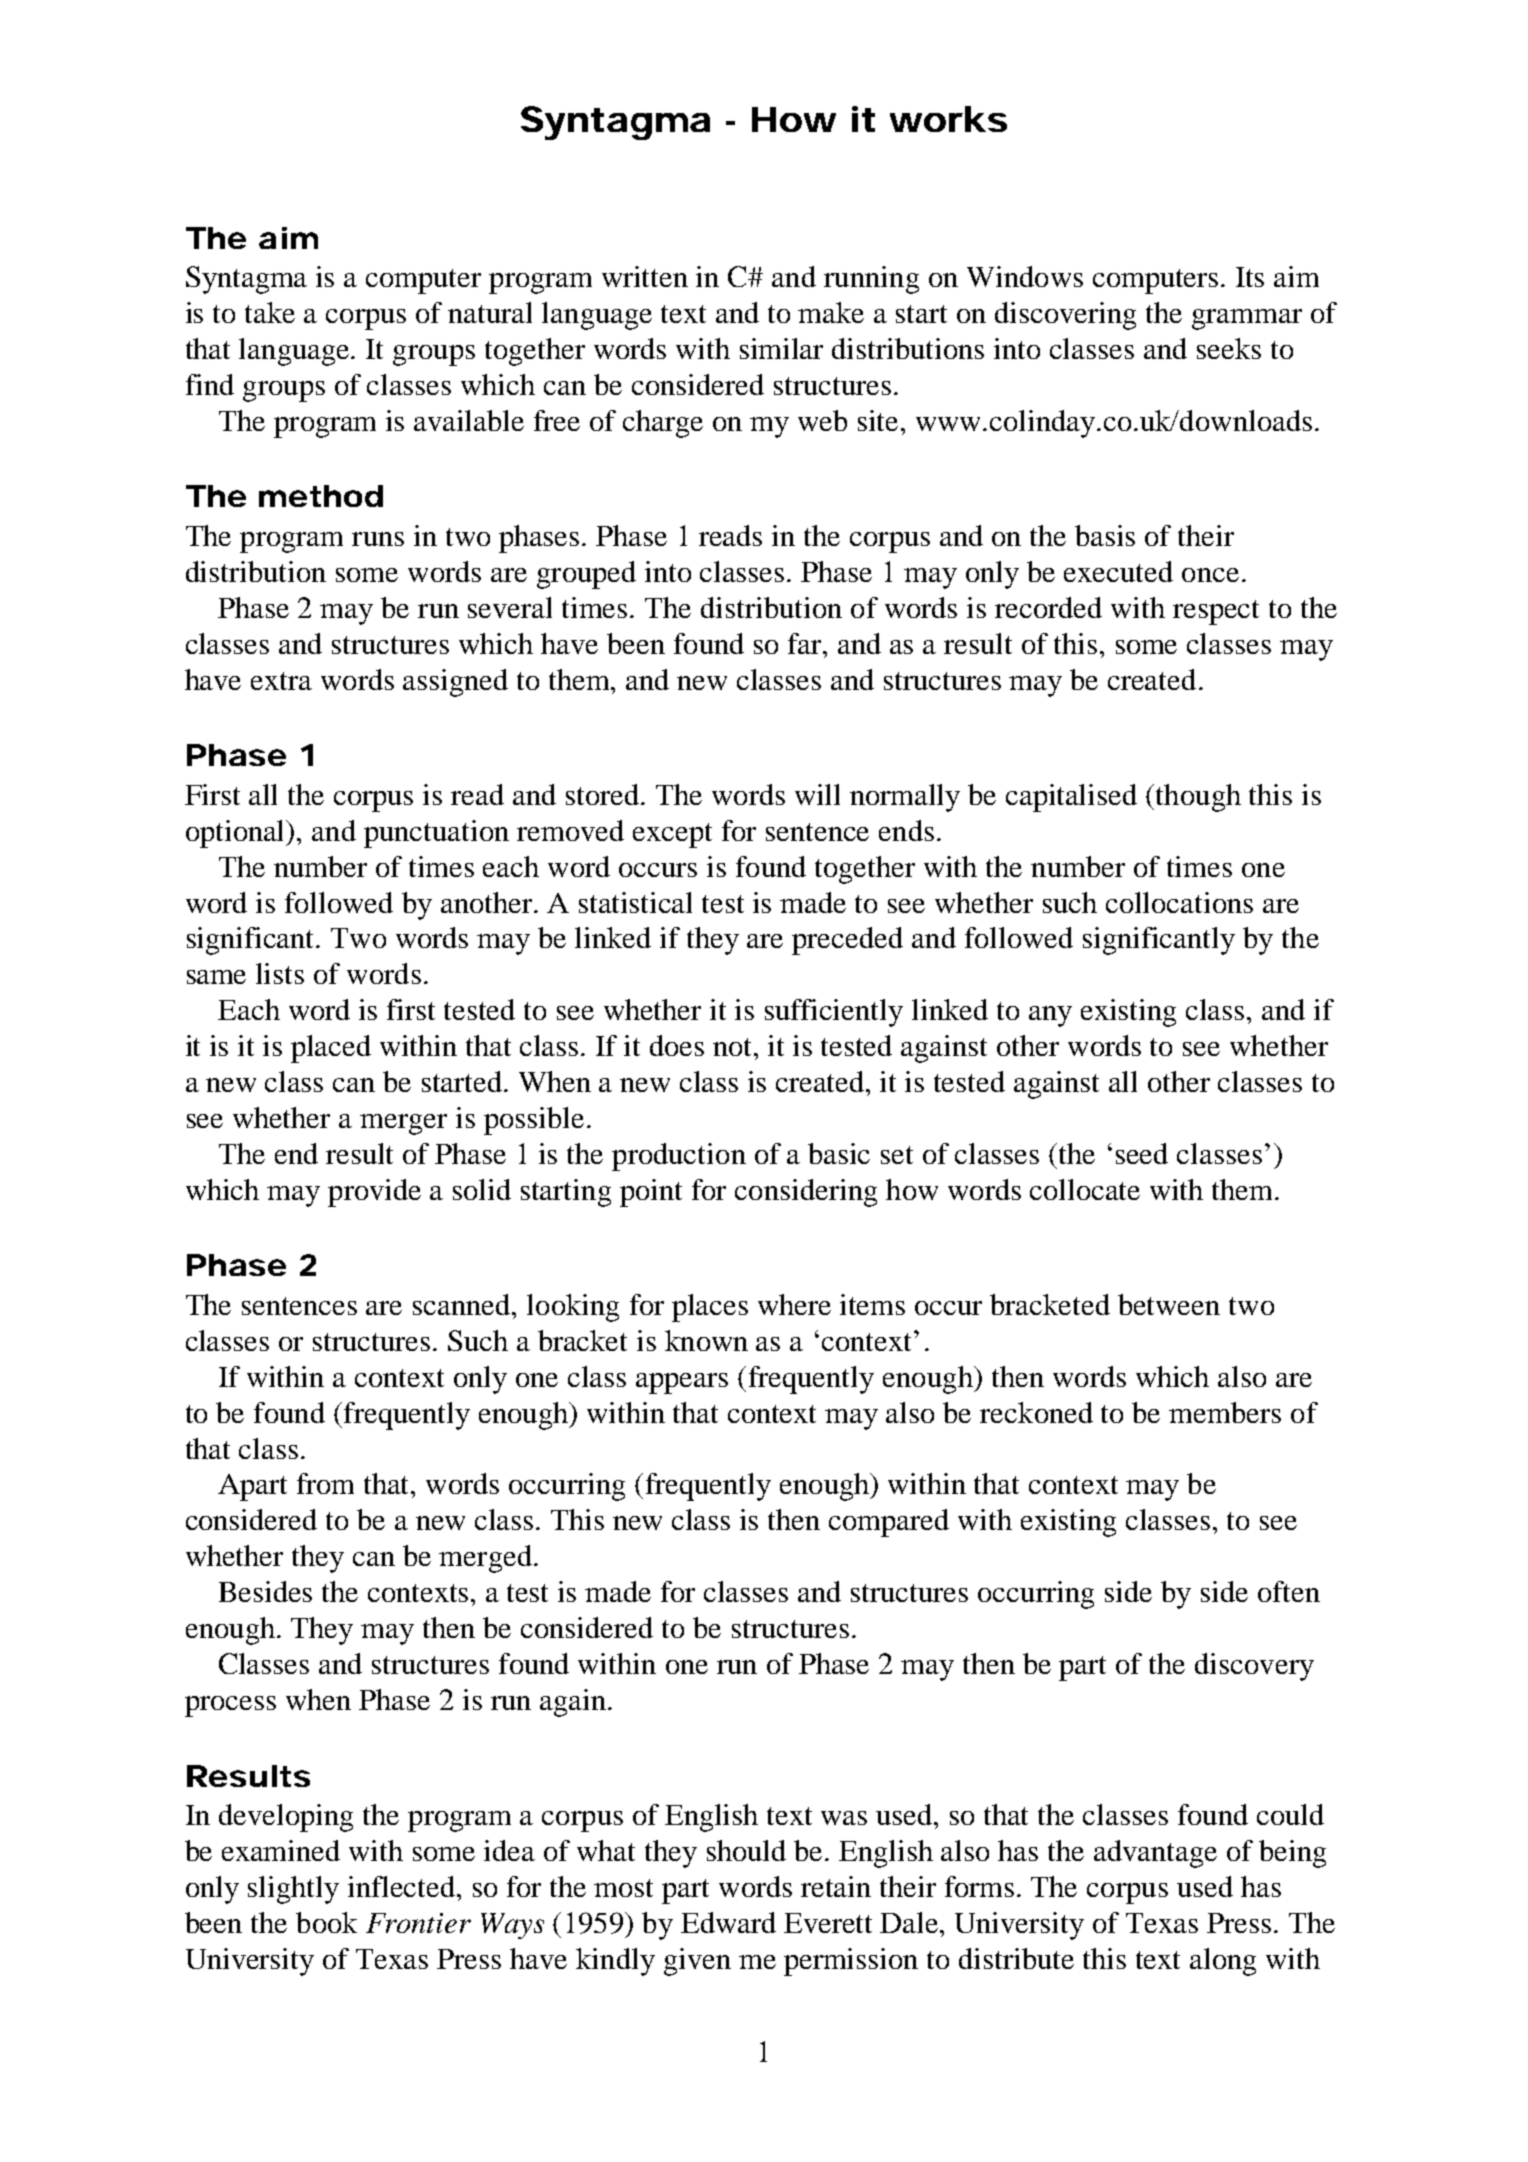  What do you see at coordinates (326, 1922) in the screenshot?
I see `book` at bounding box center [326, 1922].
